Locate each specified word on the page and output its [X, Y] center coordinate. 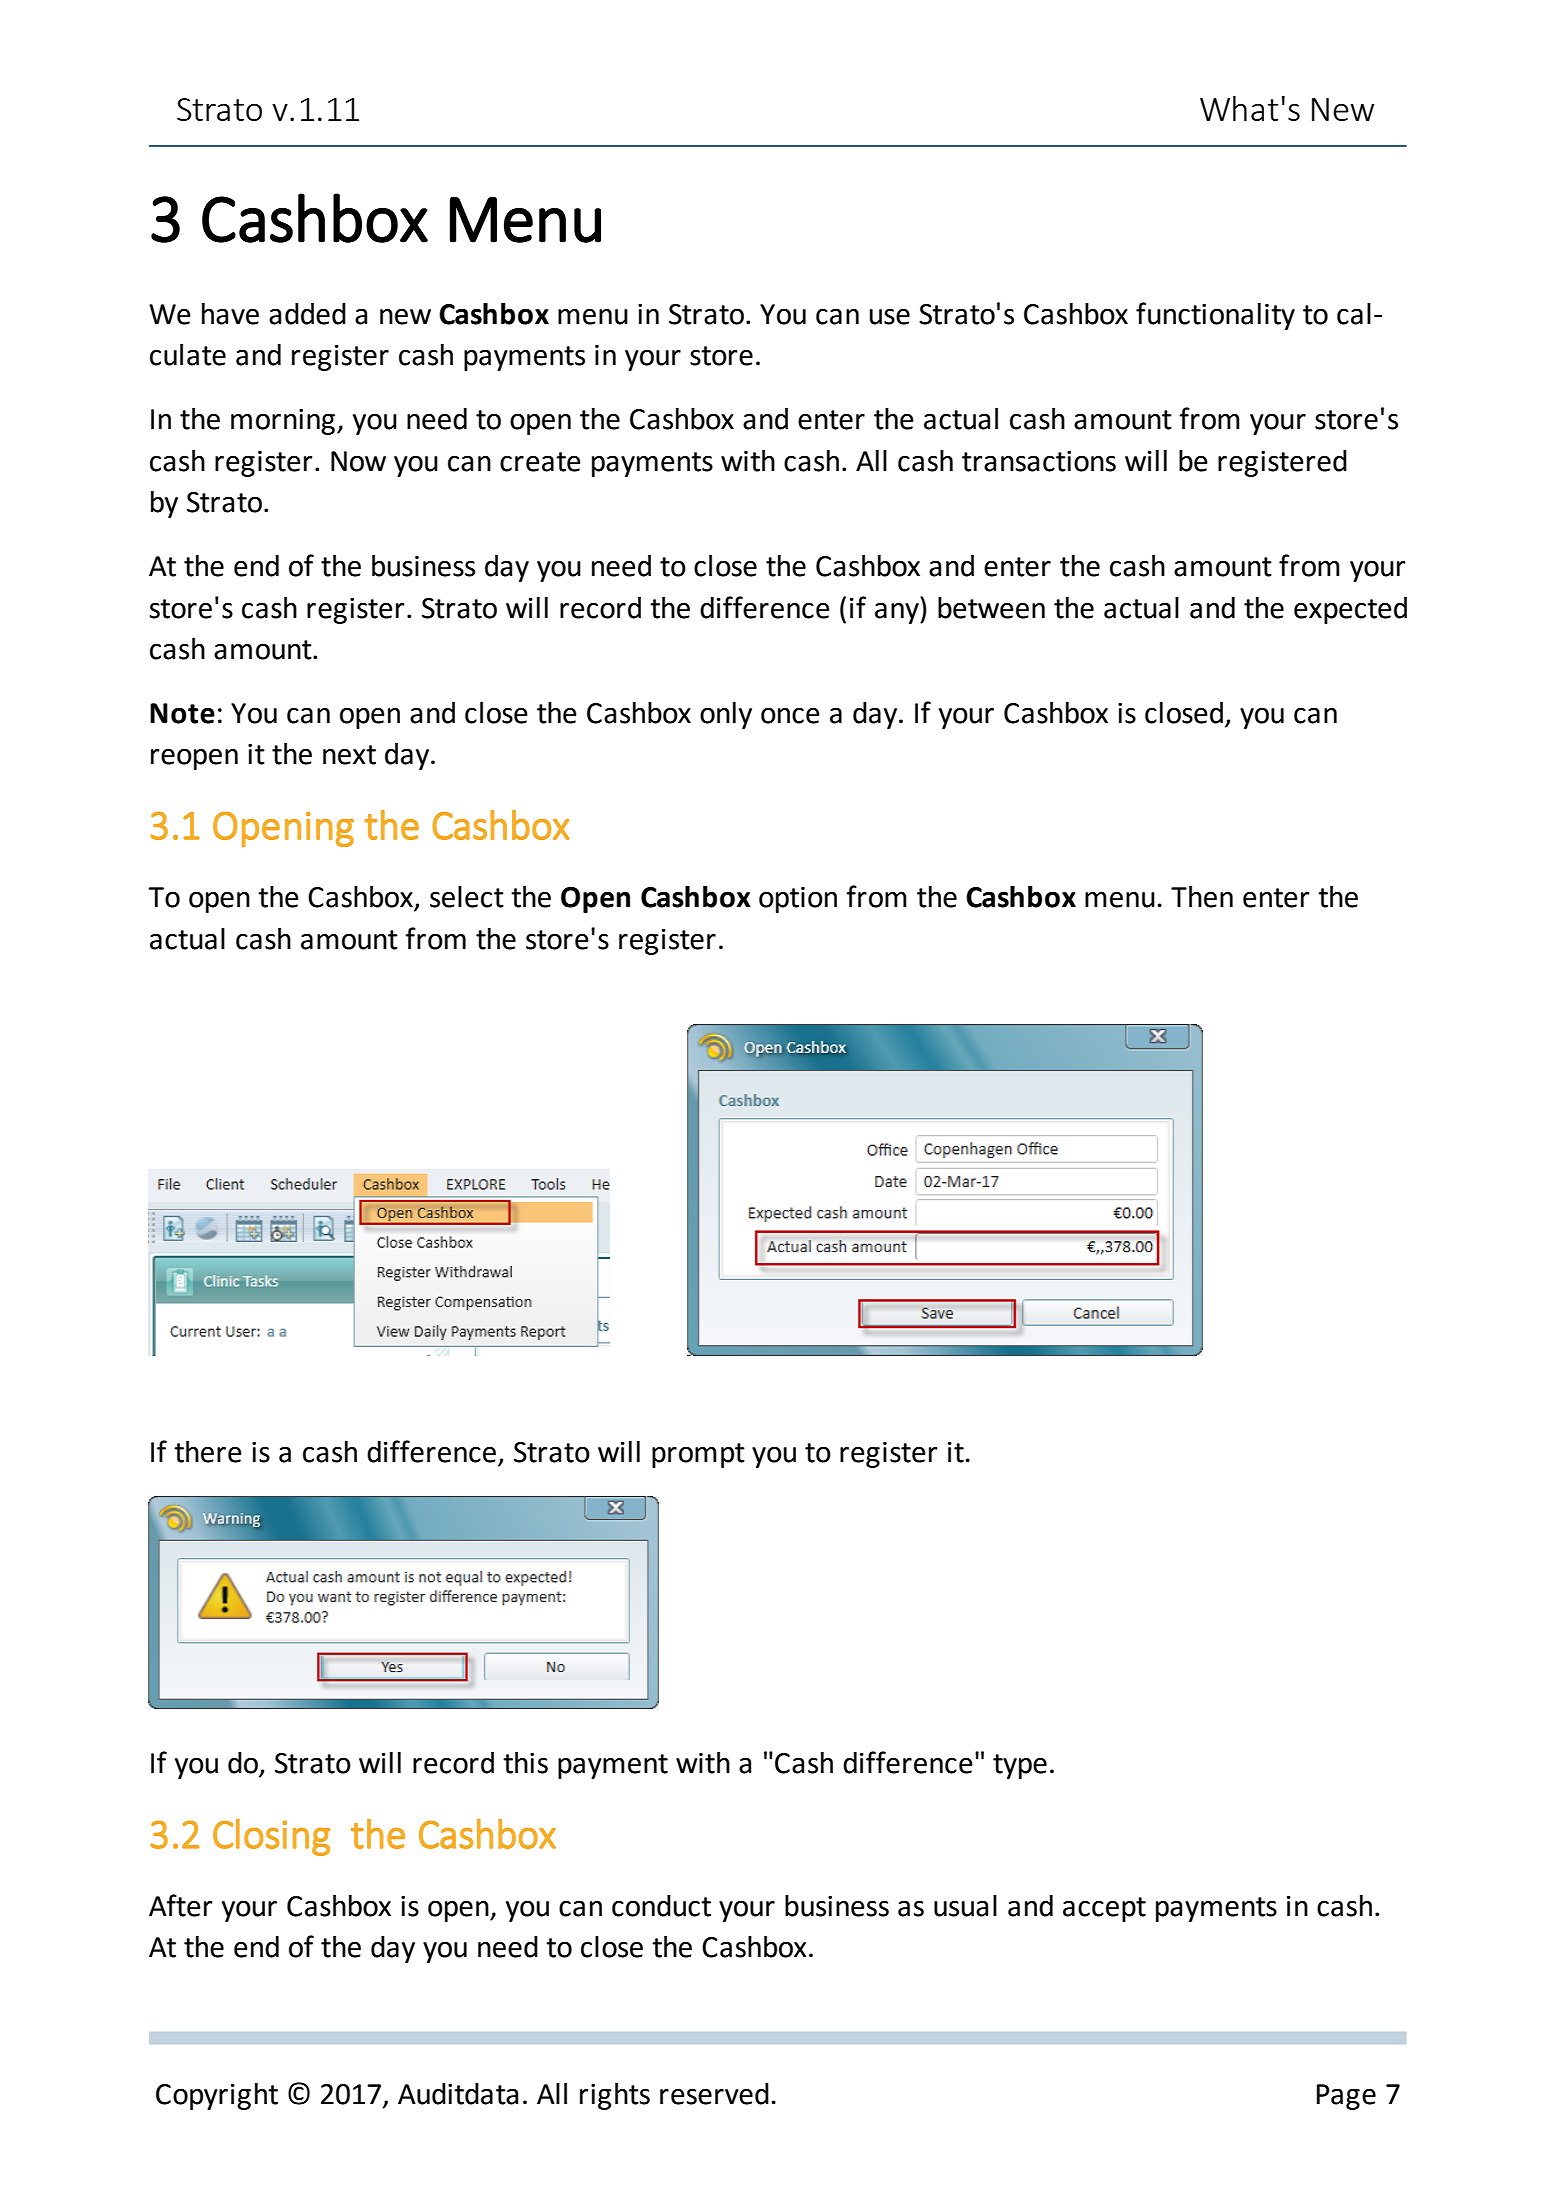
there [208, 1452]
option [798, 900]
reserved [714, 2094]
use [889, 317]
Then [1202, 897]
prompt [698, 1455]
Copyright [217, 2096]
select [467, 897]
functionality [1215, 316]
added [307, 314]
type [1020, 1766]
